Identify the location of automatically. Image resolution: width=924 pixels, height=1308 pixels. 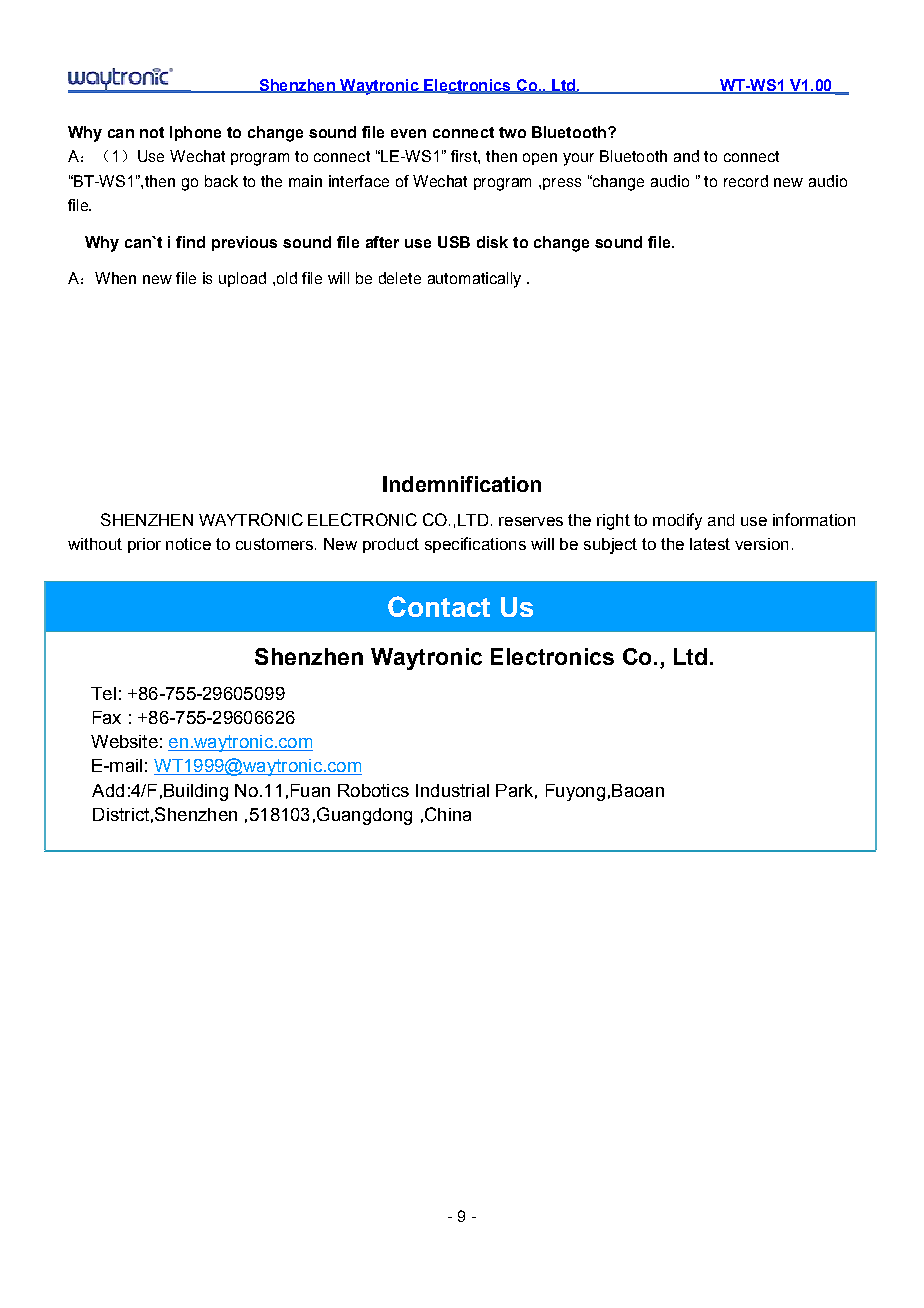
(474, 280).
